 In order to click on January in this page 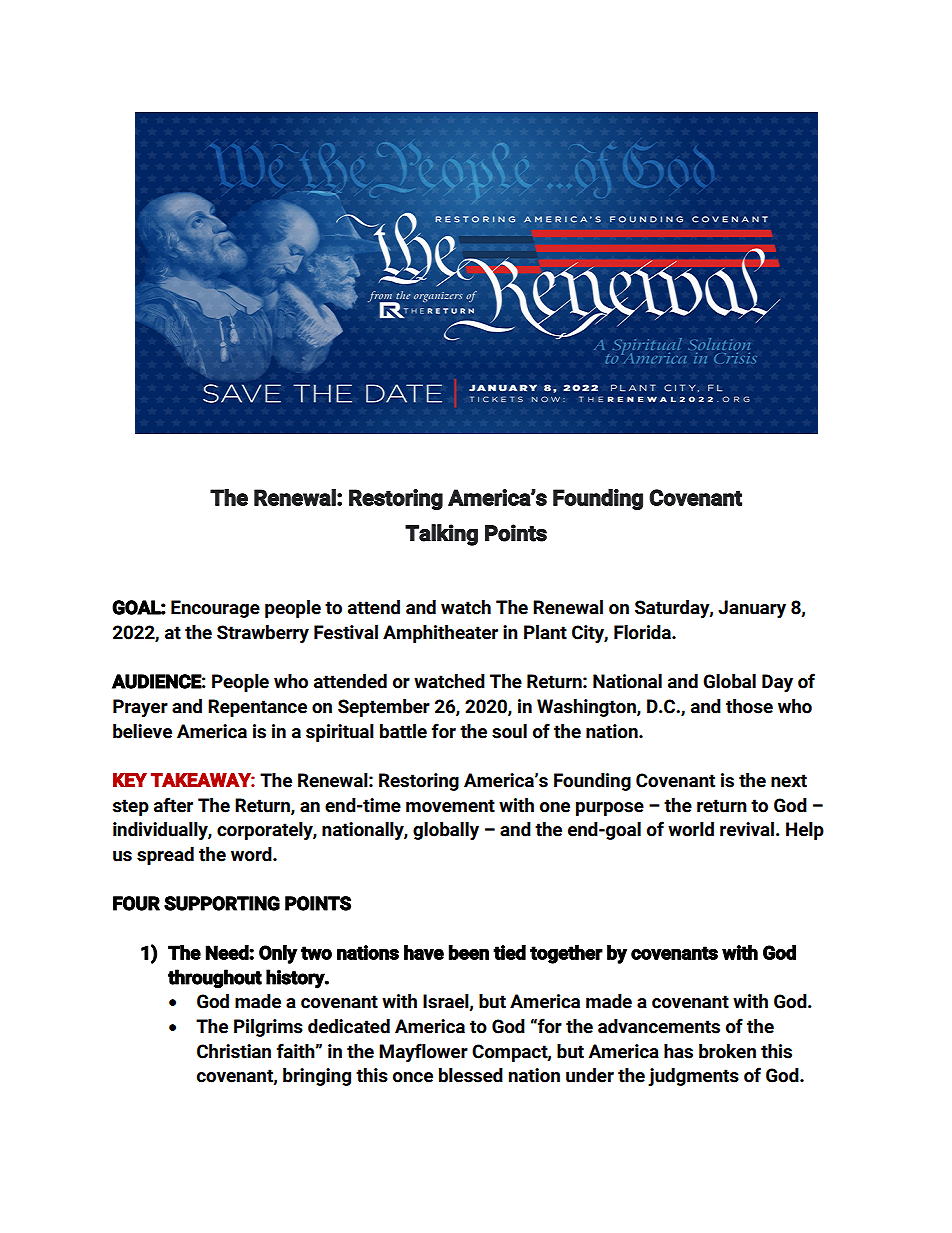, I will do `click(752, 609)`.
